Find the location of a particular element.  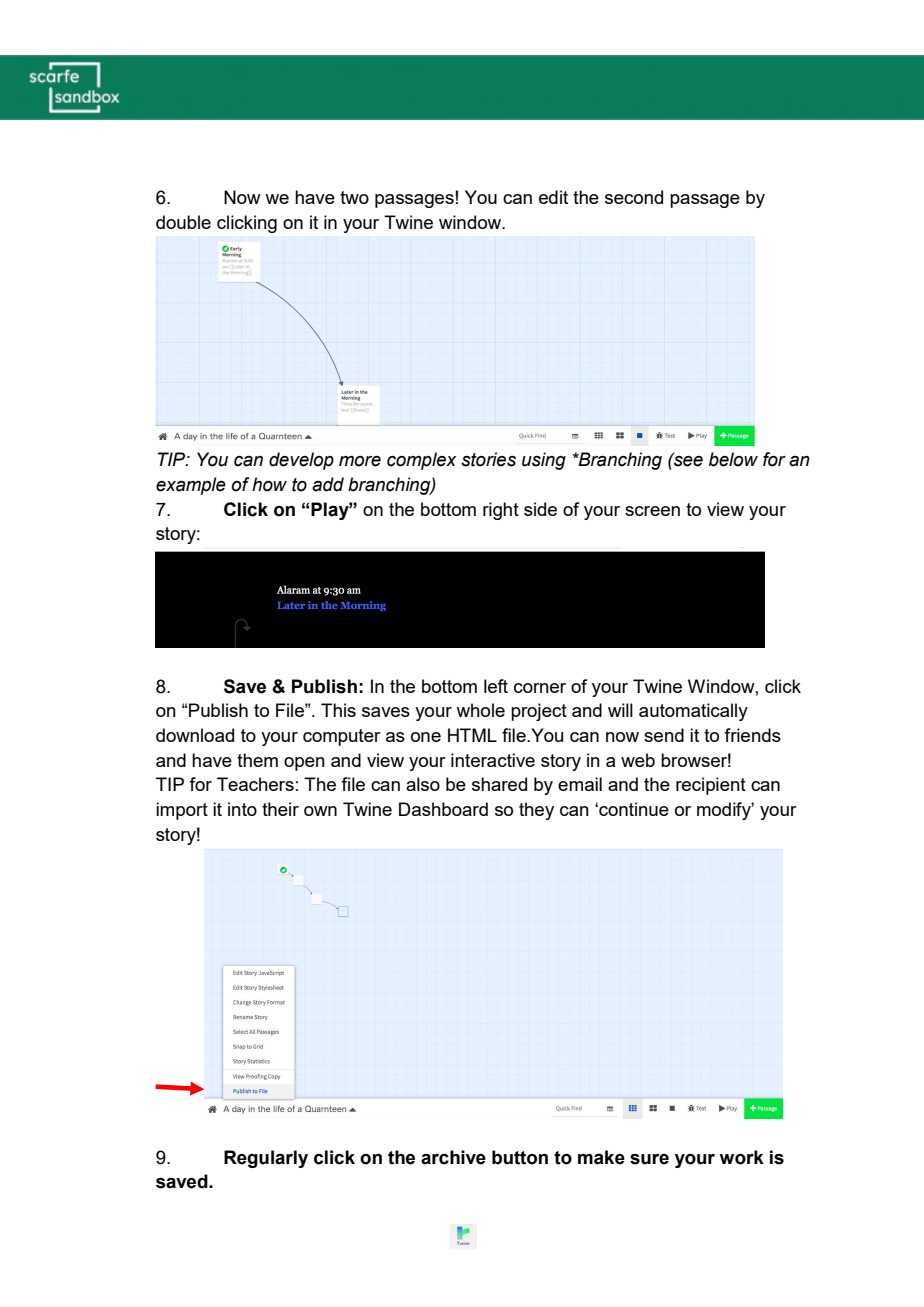

Regularly is located at coordinates (266, 1159).
